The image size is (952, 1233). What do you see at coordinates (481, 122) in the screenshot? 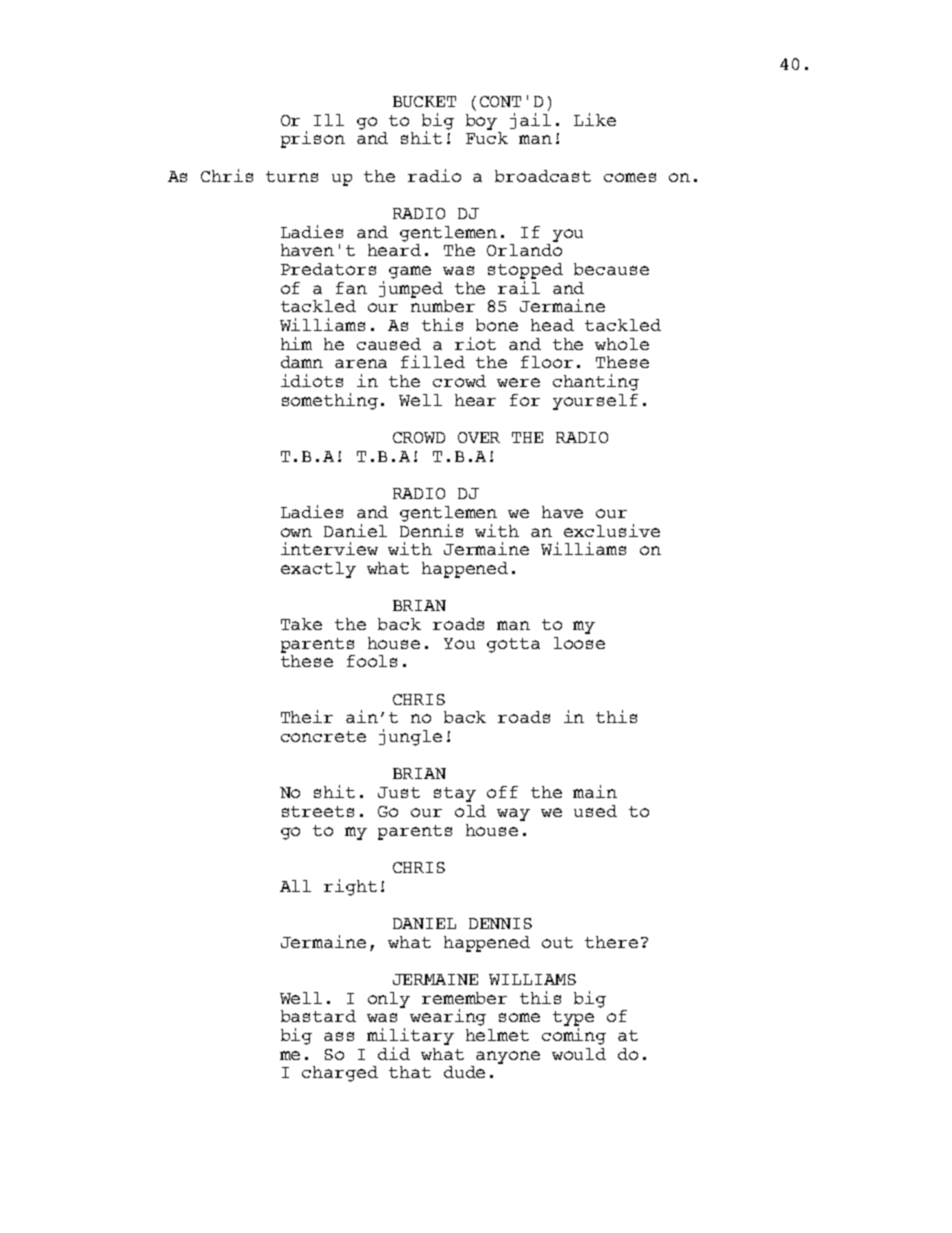
I see `boy` at bounding box center [481, 122].
